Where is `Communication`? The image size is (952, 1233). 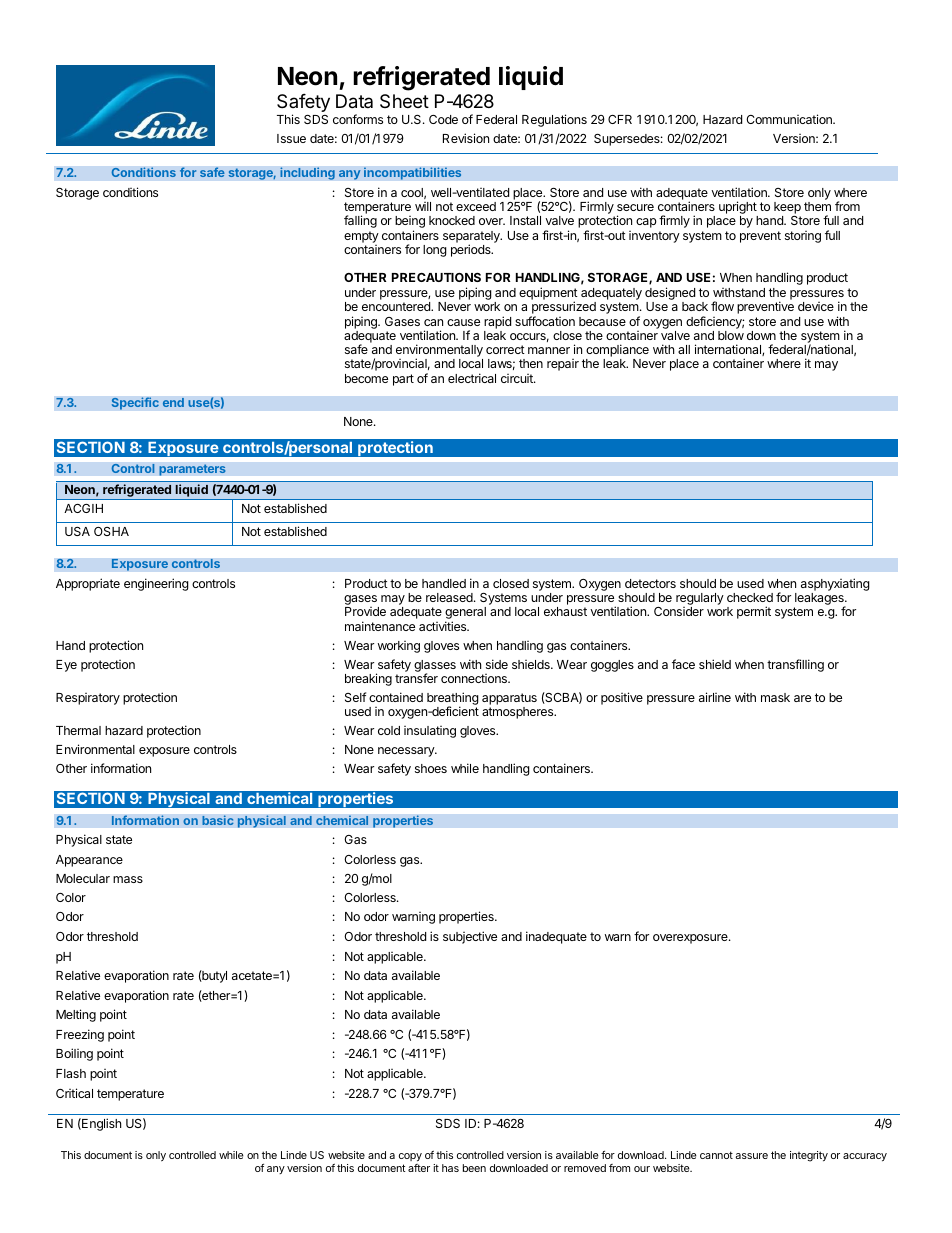 Communication is located at coordinates (790, 119).
